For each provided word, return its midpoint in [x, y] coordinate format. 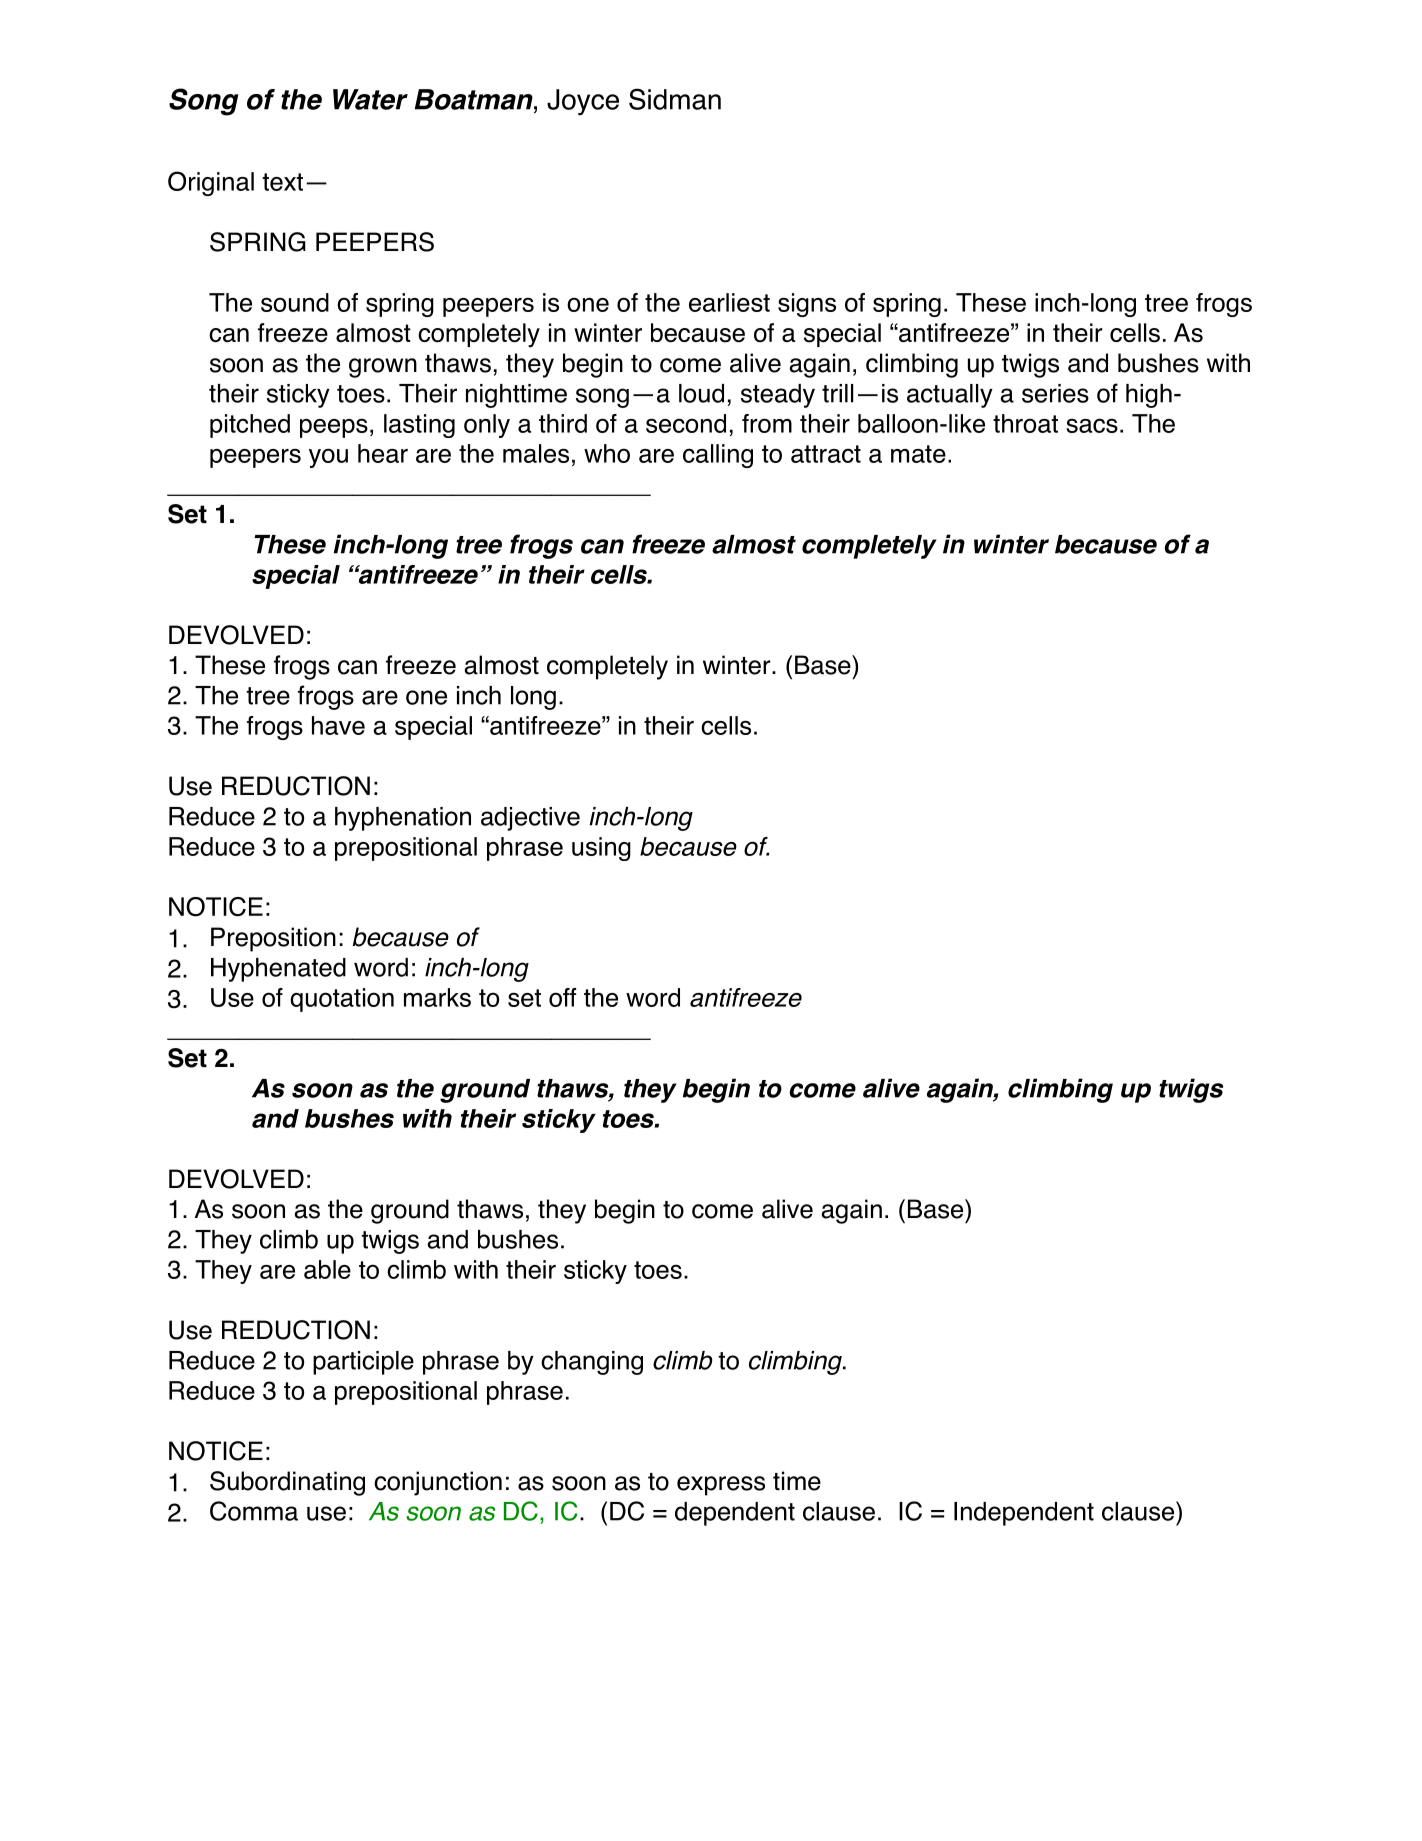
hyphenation [403, 819]
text [282, 182]
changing [592, 1363]
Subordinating [287, 1483]
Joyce [583, 102]
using [601, 849]
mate [918, 454]
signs [807, 305]
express [721, 1486]
